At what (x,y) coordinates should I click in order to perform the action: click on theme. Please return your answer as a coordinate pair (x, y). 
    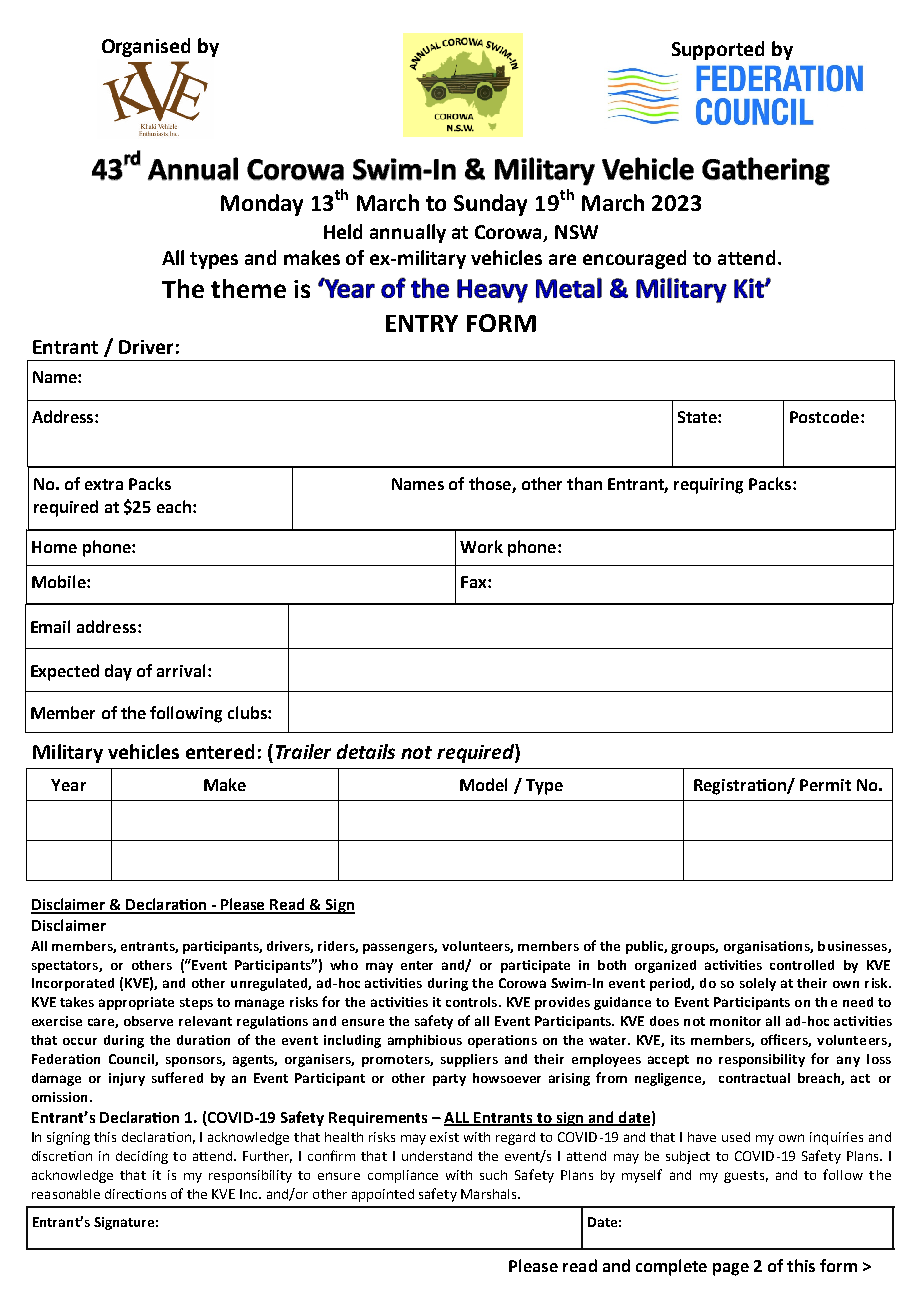
    Looking at the image, I should click on (248, 288).
